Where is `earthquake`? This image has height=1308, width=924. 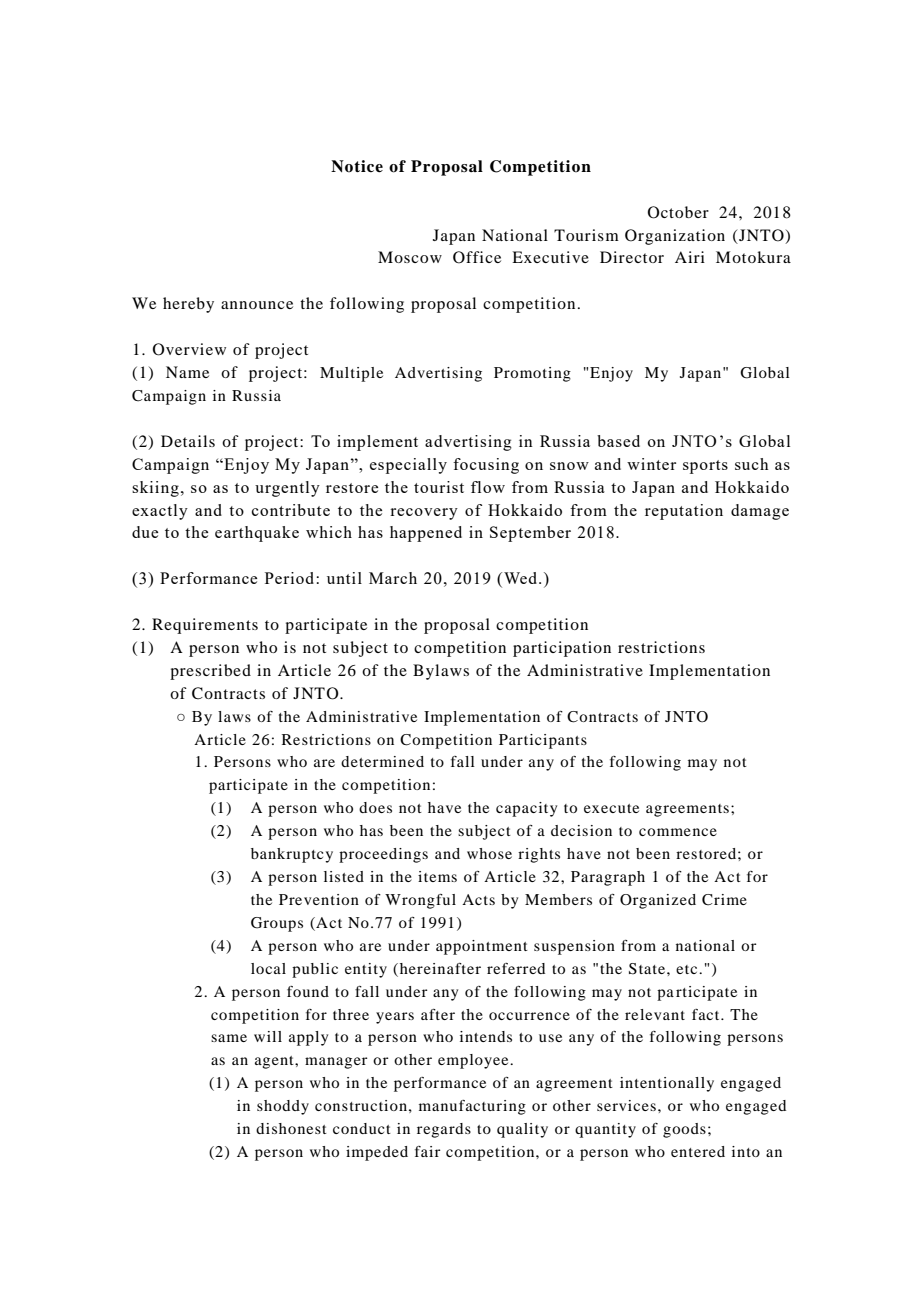 earthquake is located at coordinates (257, 534).
